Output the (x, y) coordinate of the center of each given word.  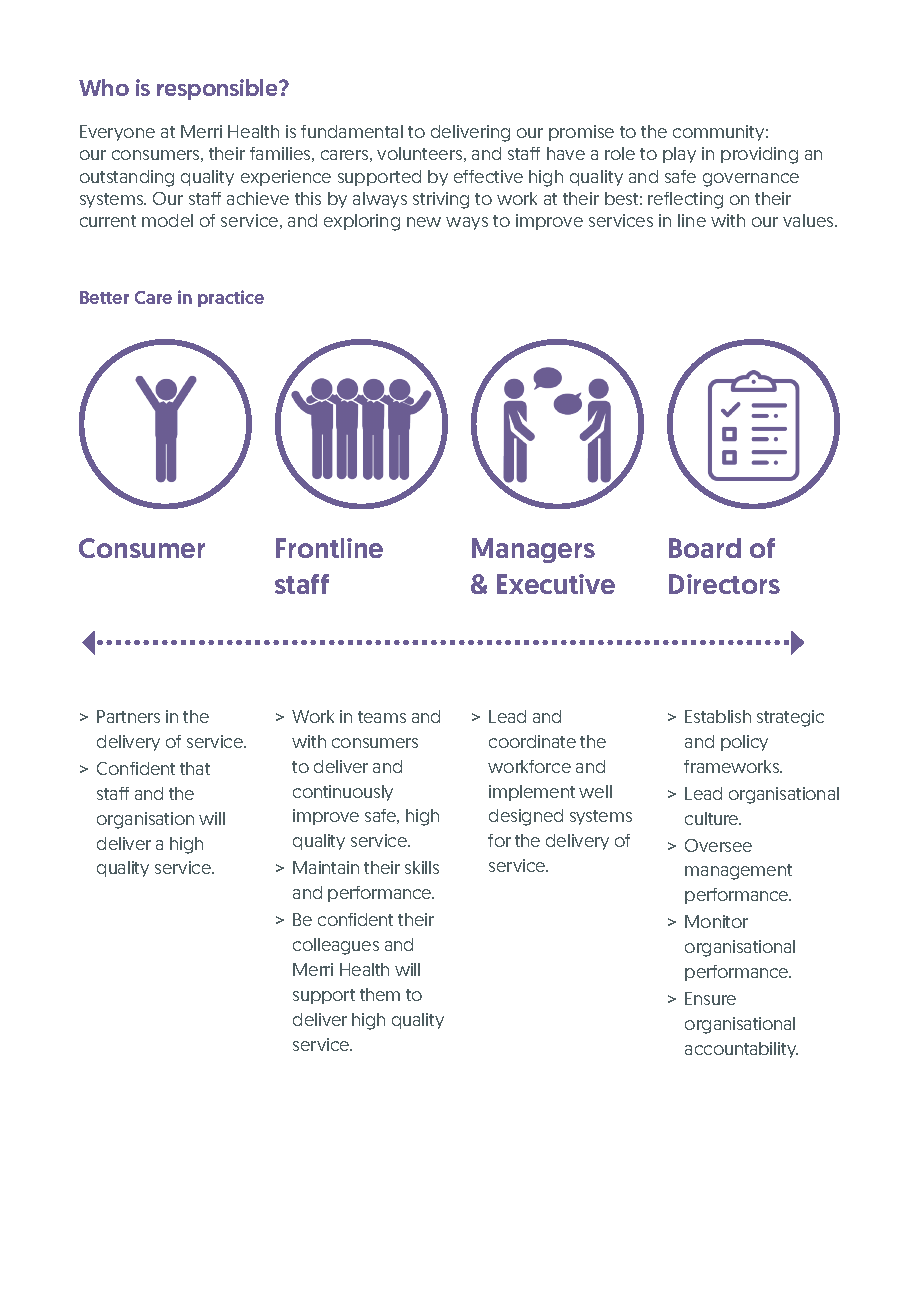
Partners (128, 716)
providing (759, 155)
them (380, 994)
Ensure (710, 998)
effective (488, 176)
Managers (533, 550)
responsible (219, 89)
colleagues (336, 946)
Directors (724, 584)
